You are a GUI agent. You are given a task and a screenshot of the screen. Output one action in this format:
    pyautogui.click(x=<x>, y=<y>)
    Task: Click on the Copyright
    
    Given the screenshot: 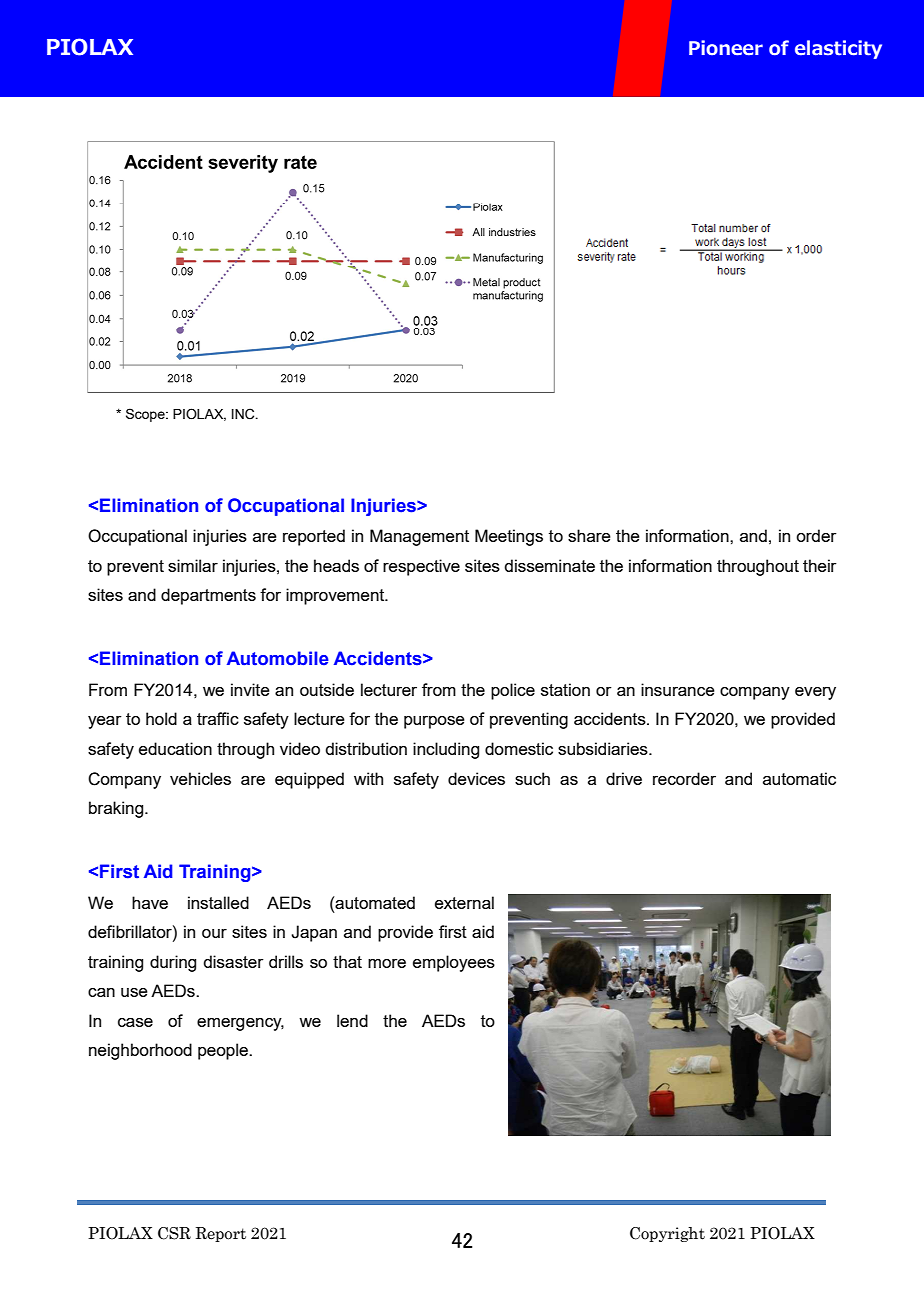 What is the action you would take?
    pyautogui.click(x=667, y=1234)
